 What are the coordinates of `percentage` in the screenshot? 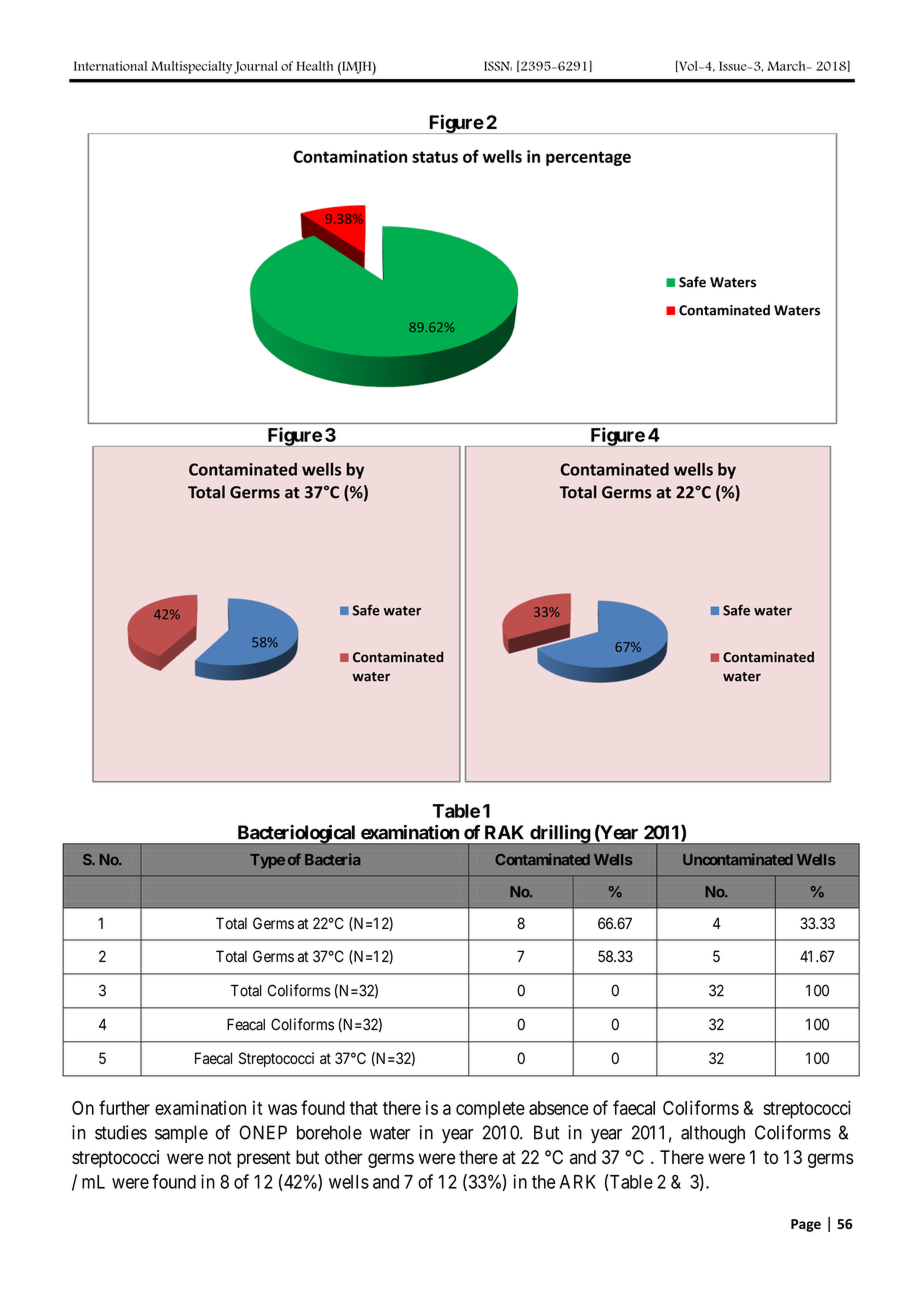 It's located at (588, 158).
